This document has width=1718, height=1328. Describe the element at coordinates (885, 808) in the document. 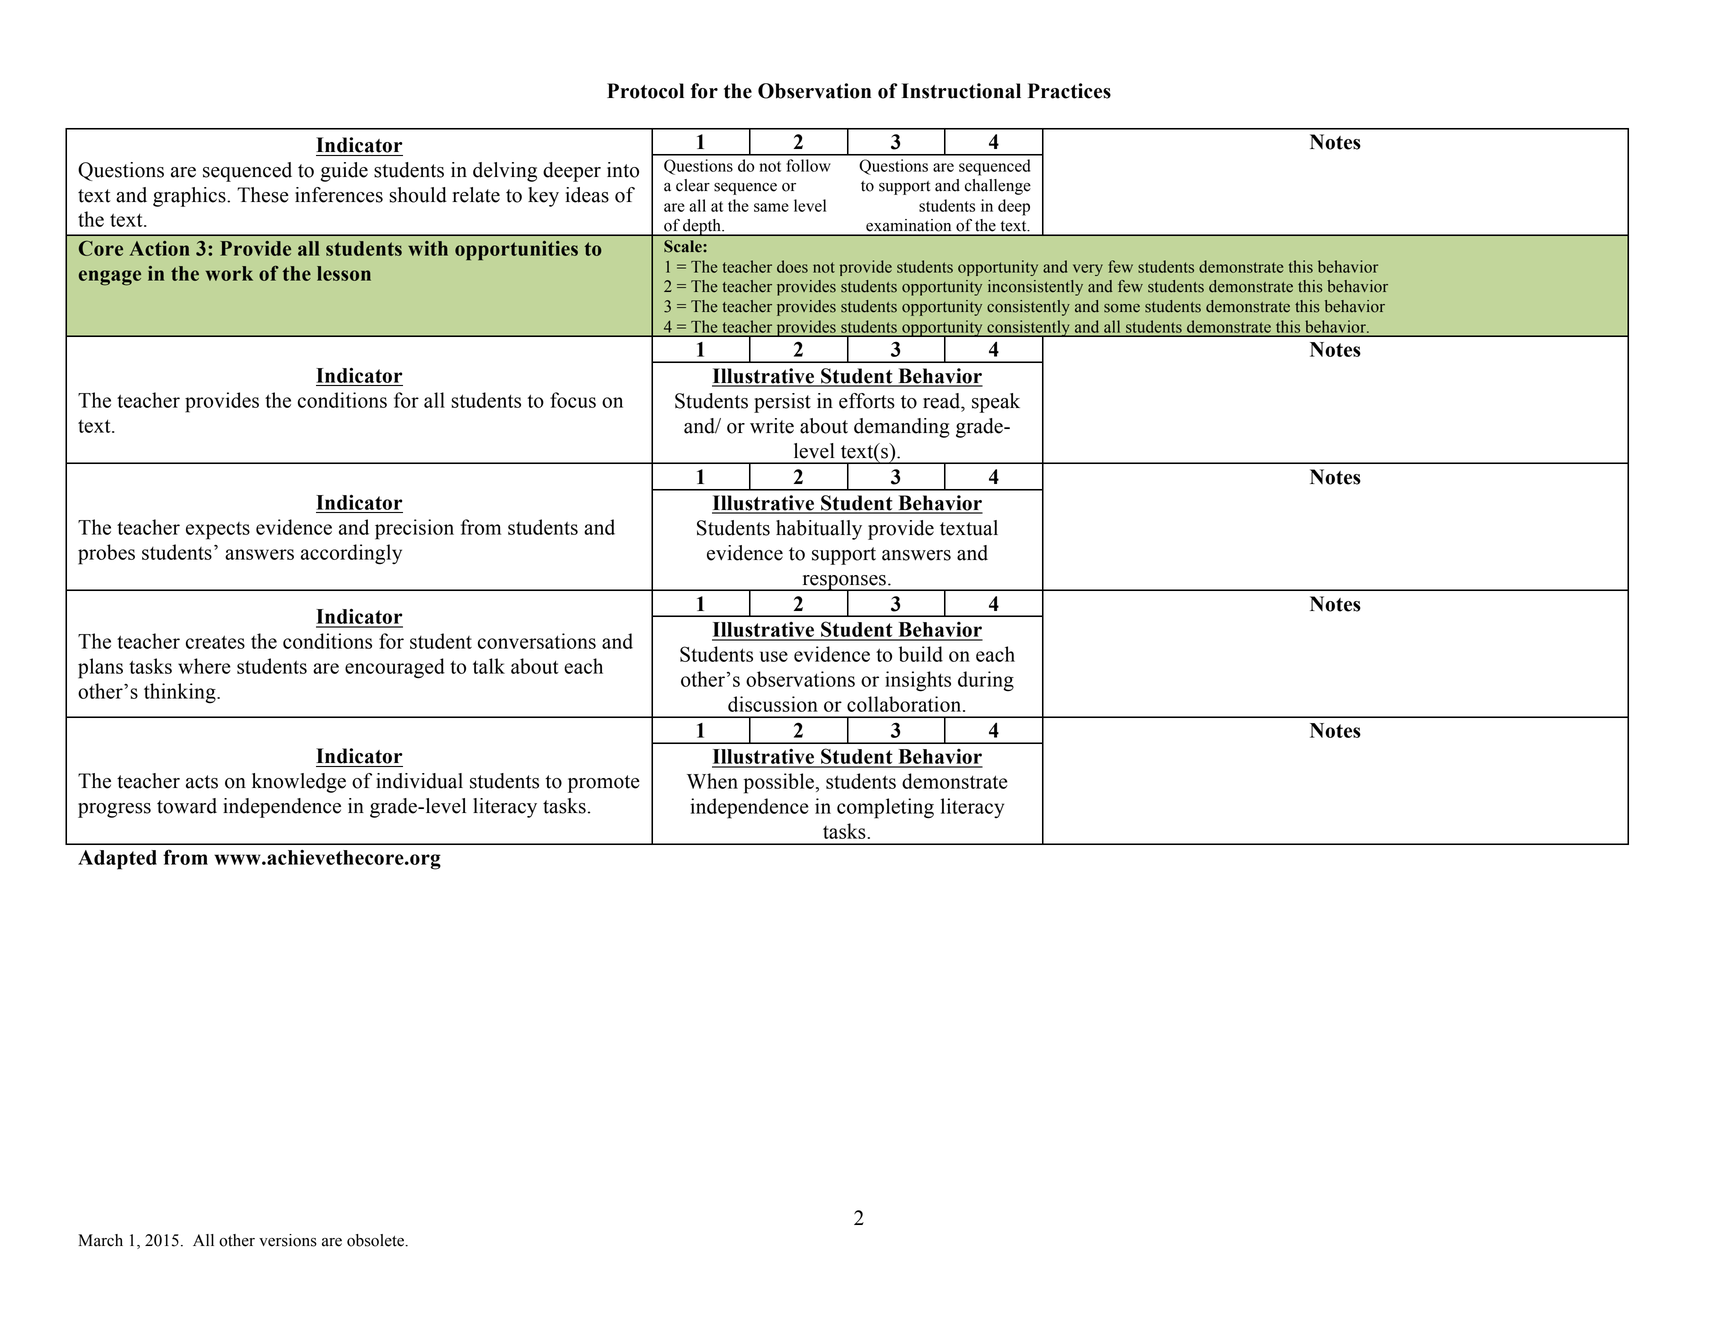

I see `completing` at that location.
